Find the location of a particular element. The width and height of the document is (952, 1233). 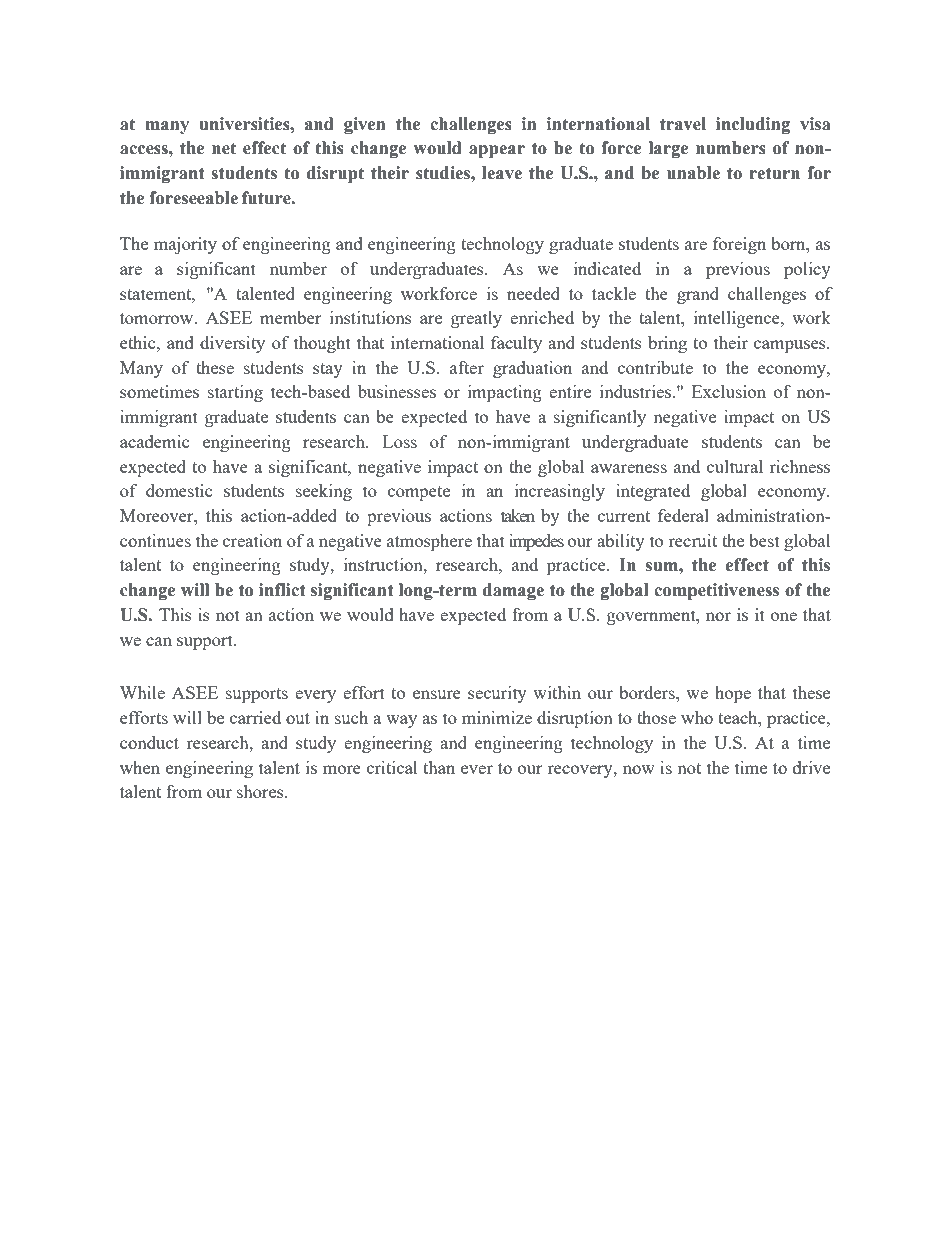

shores is located at coordinates (261, 791).
